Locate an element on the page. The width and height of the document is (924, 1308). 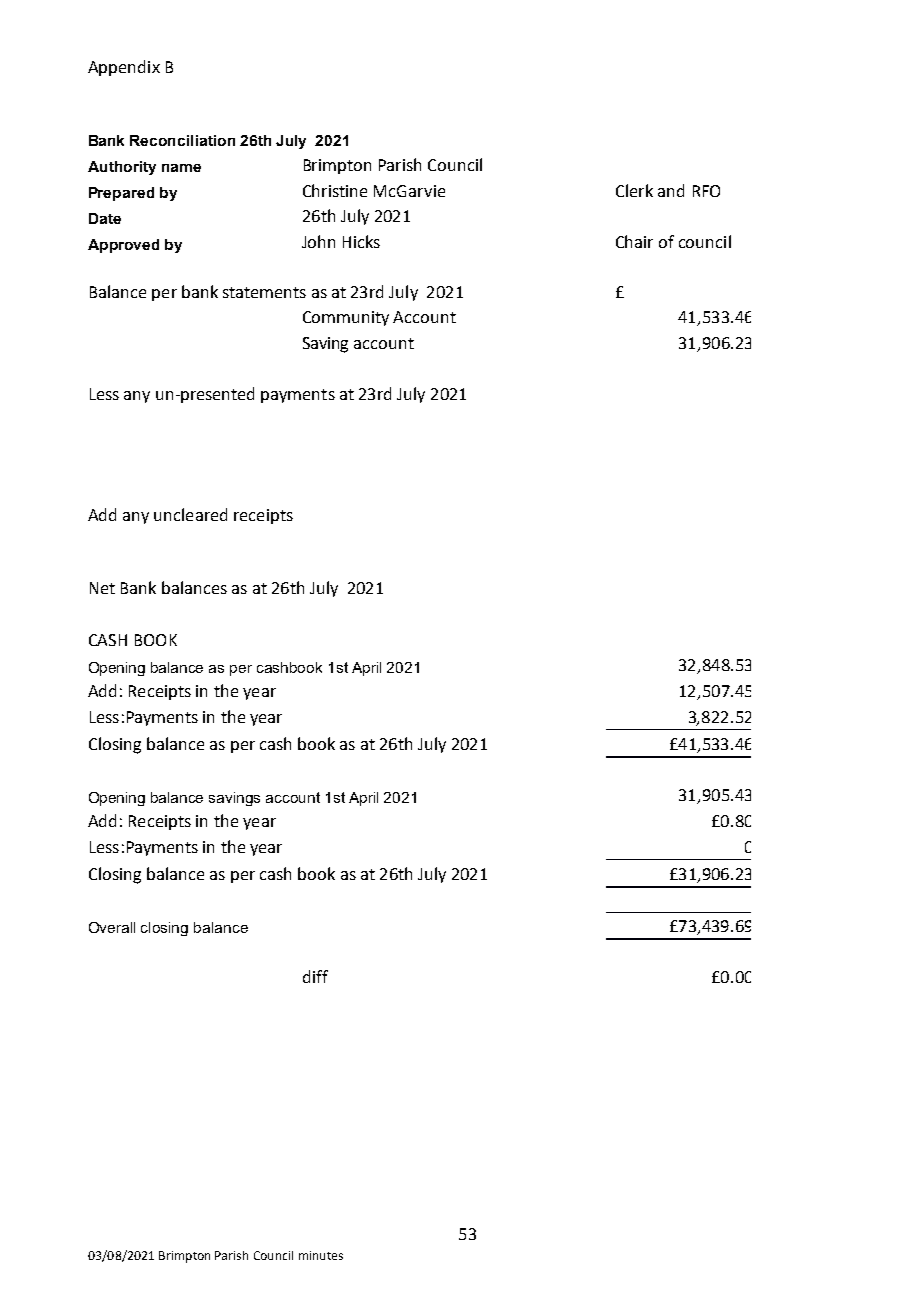
Christine is located at coordinates (335, 190).
